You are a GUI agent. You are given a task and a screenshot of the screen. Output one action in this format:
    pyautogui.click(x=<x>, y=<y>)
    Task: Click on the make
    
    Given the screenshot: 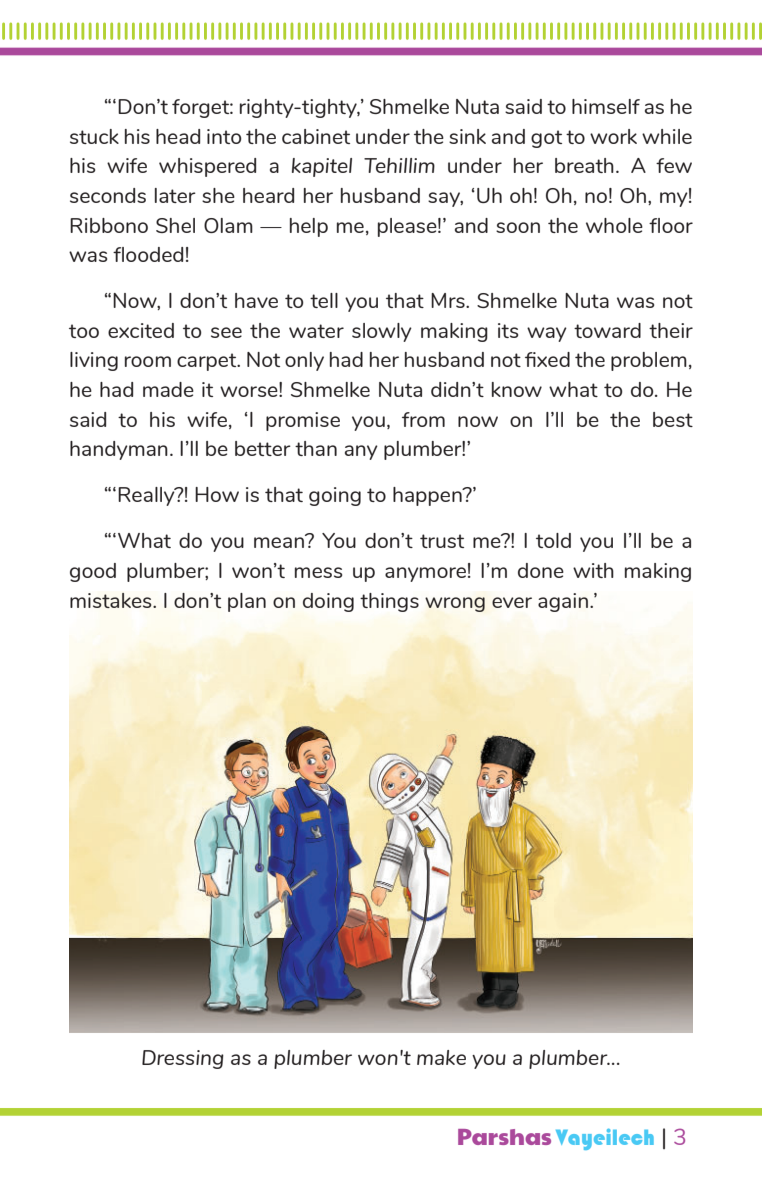 What is the action you would take?
    pyautogui.click(x=441, y=1057)
